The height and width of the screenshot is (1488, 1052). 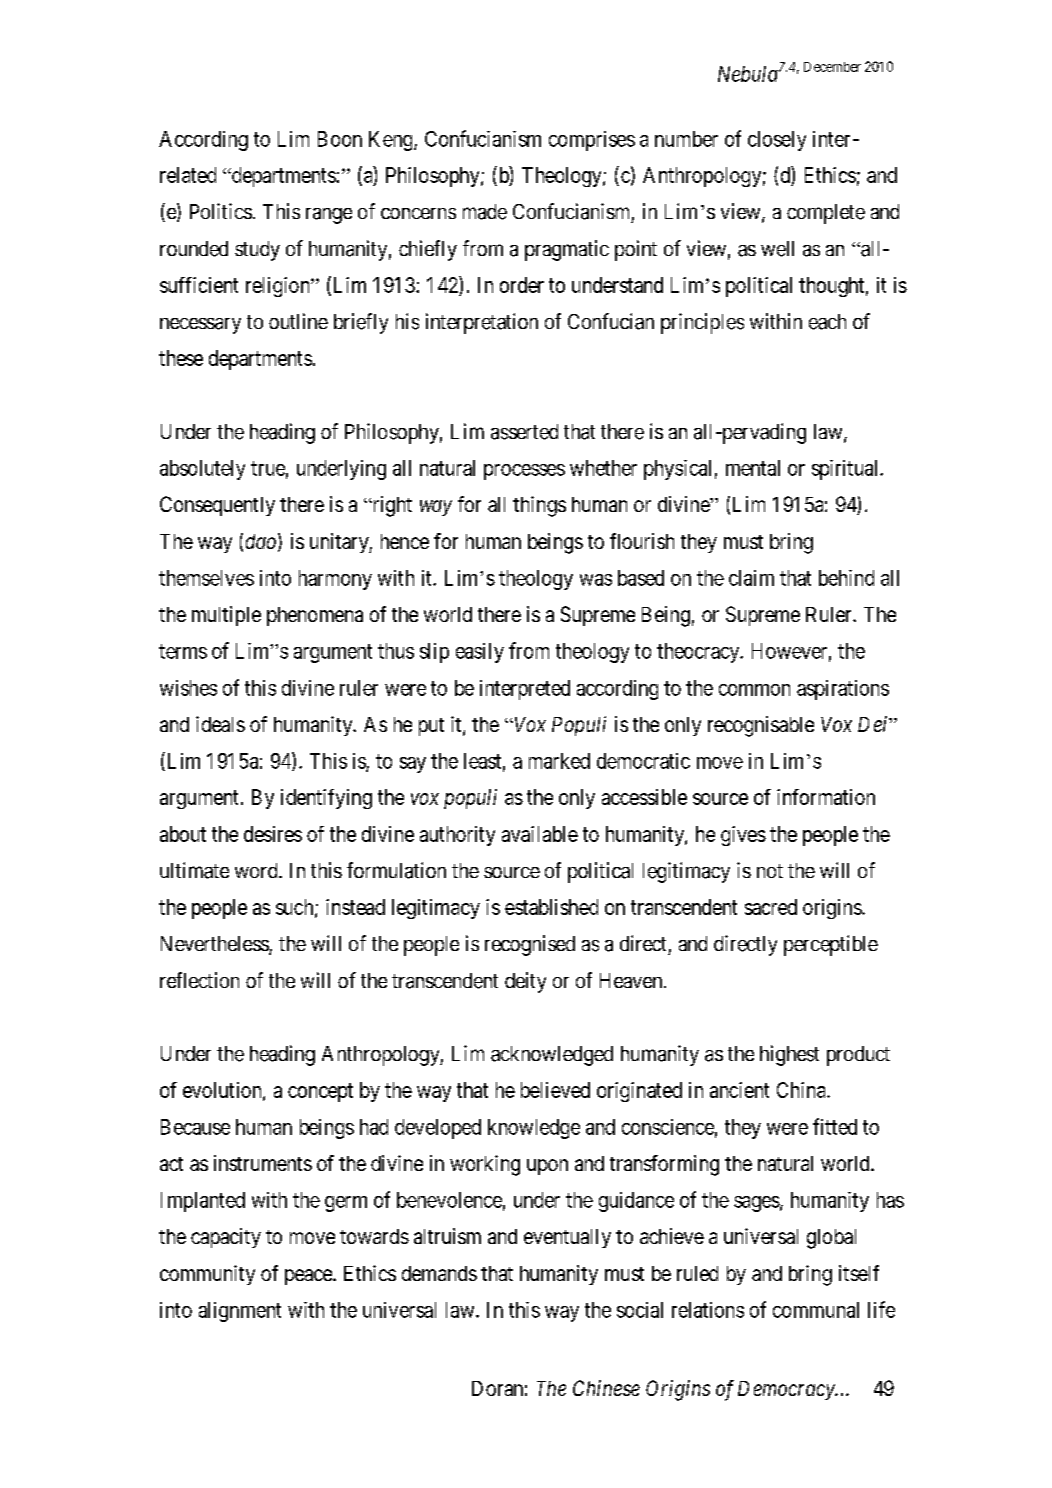 I want to click on Nevertheless, so click(x=215, y=945).
